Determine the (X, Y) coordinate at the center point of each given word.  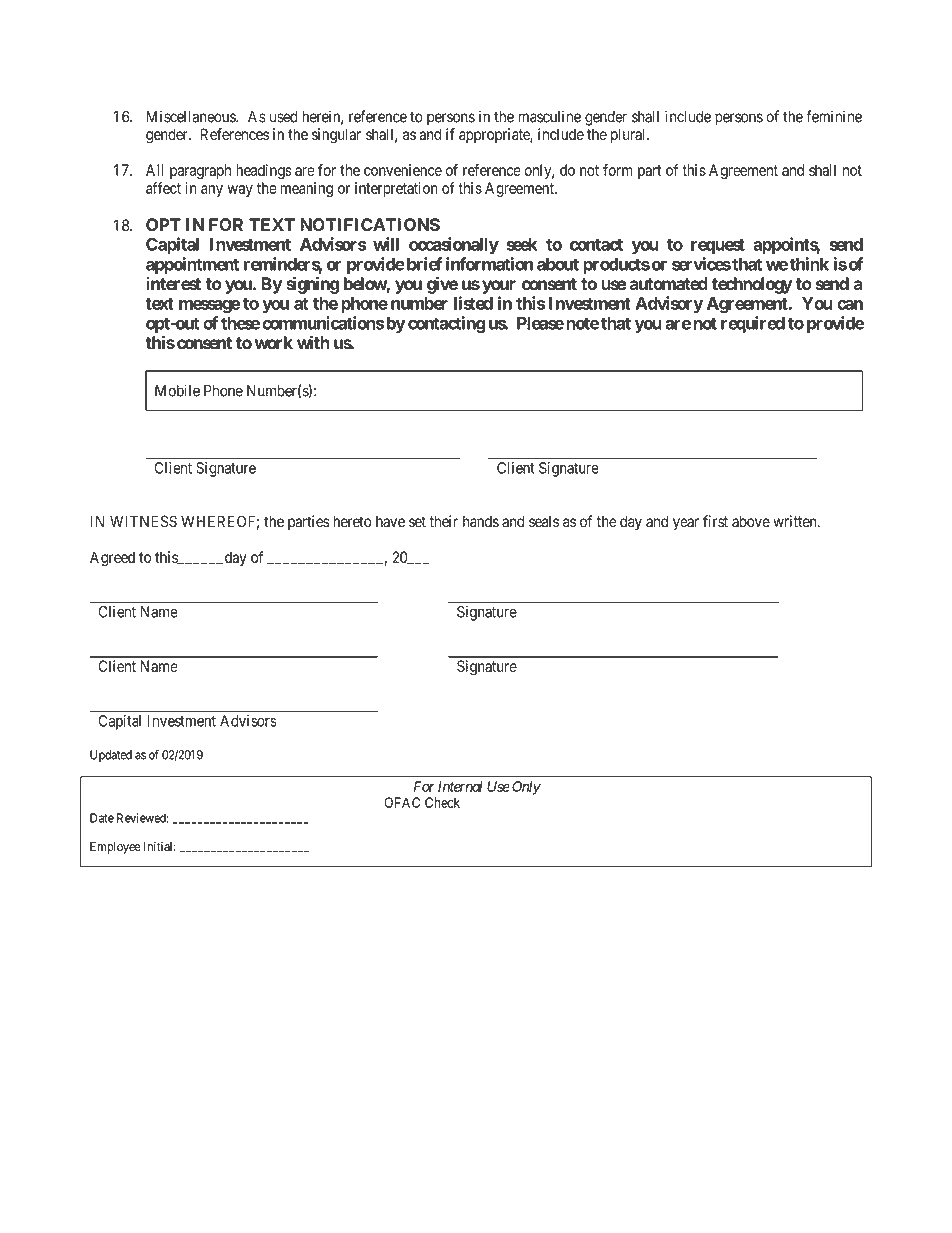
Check (442, 802)
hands (481, 521)
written (796, 521)
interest (173, 283)
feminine (834, 116)
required (753, 324)
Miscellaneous (191, 116)
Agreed (112, 559)
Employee (115, 848)
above (751, 521)
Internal (460, 786)
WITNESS (143, 521)
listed (473, 303)
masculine (549, 116)
